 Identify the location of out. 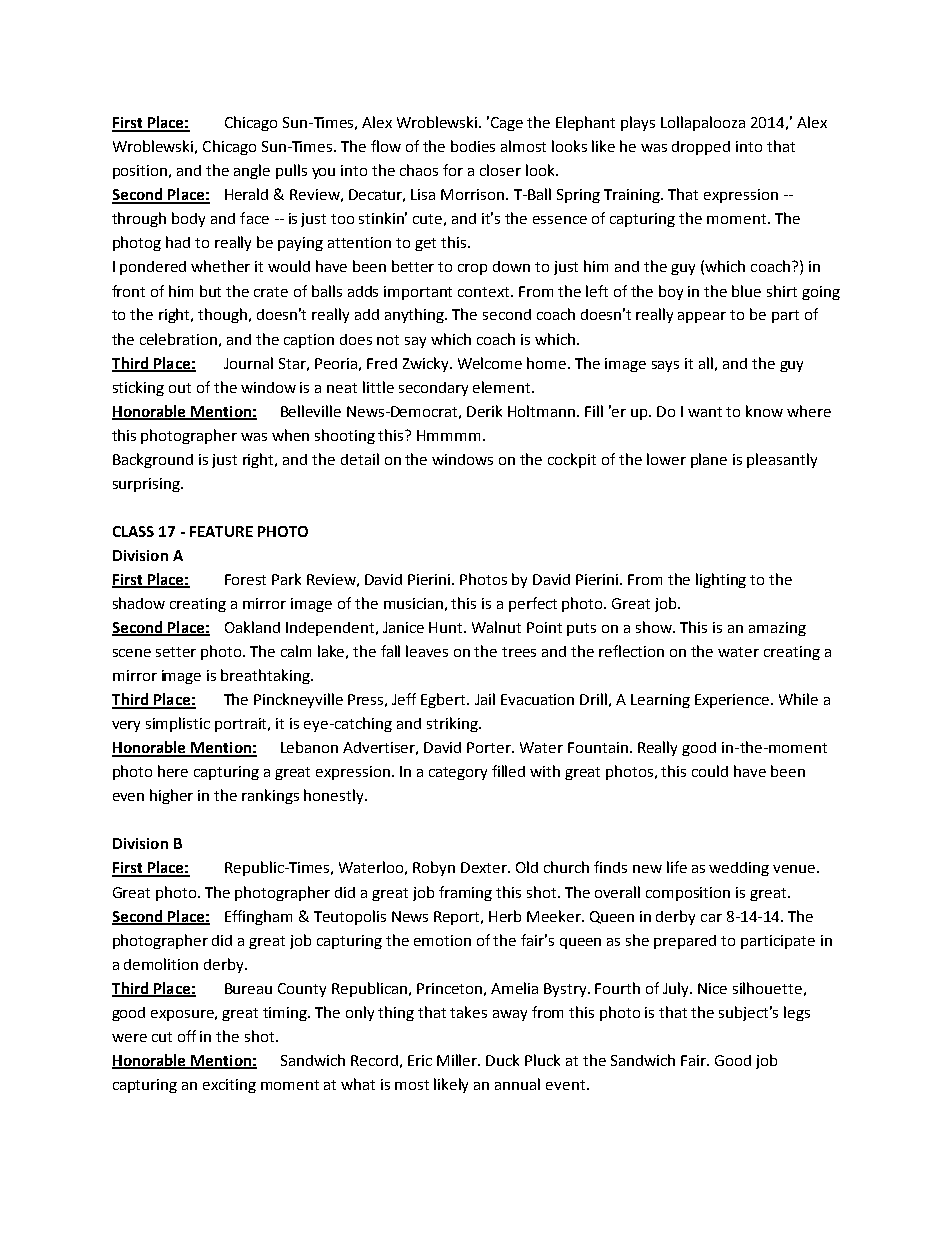
(180, 388).
